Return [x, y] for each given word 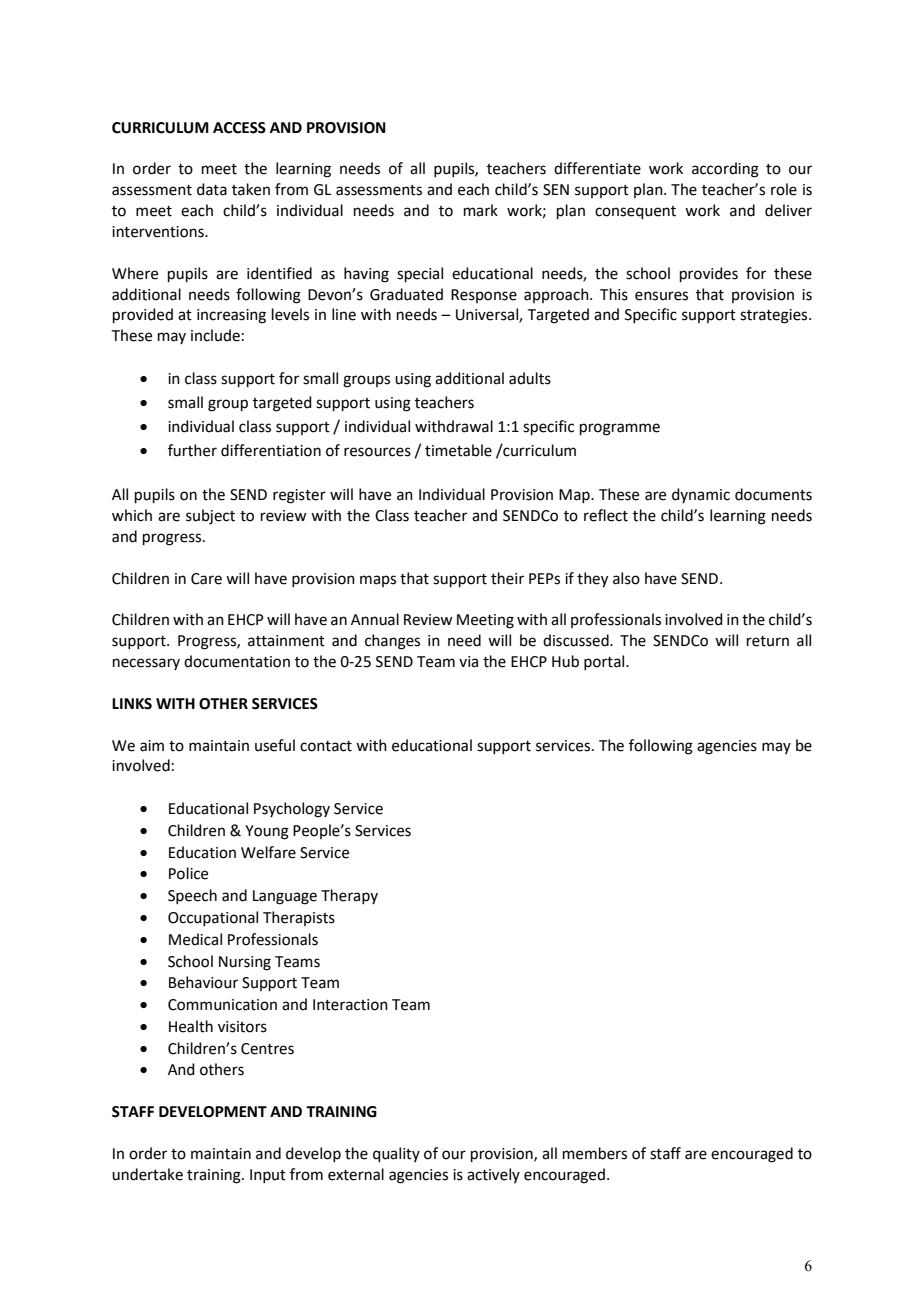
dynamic [701, 495]
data [212, 189]
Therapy [349, 896]
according [725, 170]
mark [481, 210]
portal [605, 662]
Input [268, 1176]
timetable [458, 450]
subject [210, 517]
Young [267, 832]
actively [493, 1175]
